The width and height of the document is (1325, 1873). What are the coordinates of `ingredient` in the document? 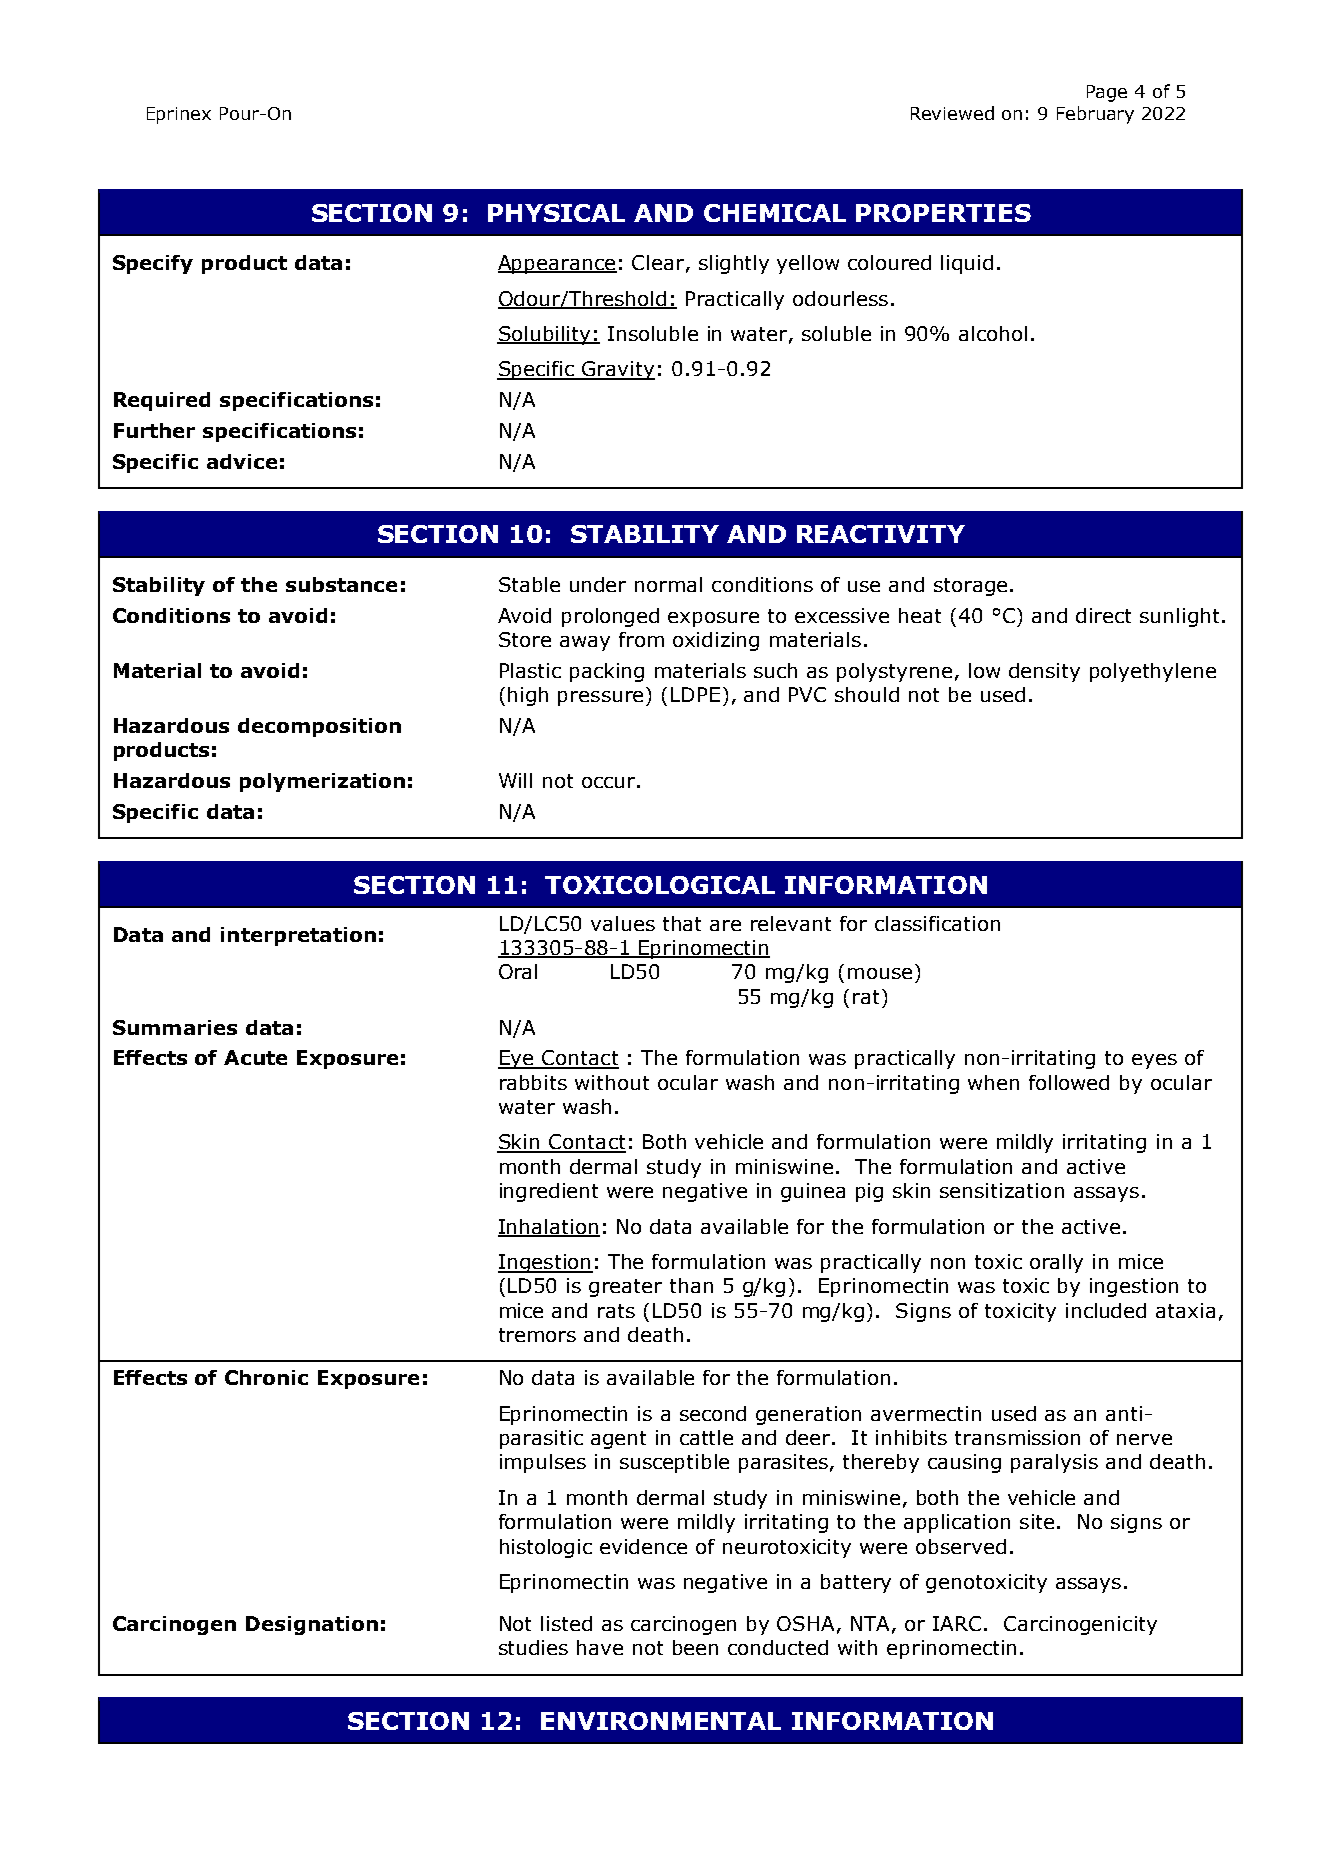 It's located at (549, 1192).
